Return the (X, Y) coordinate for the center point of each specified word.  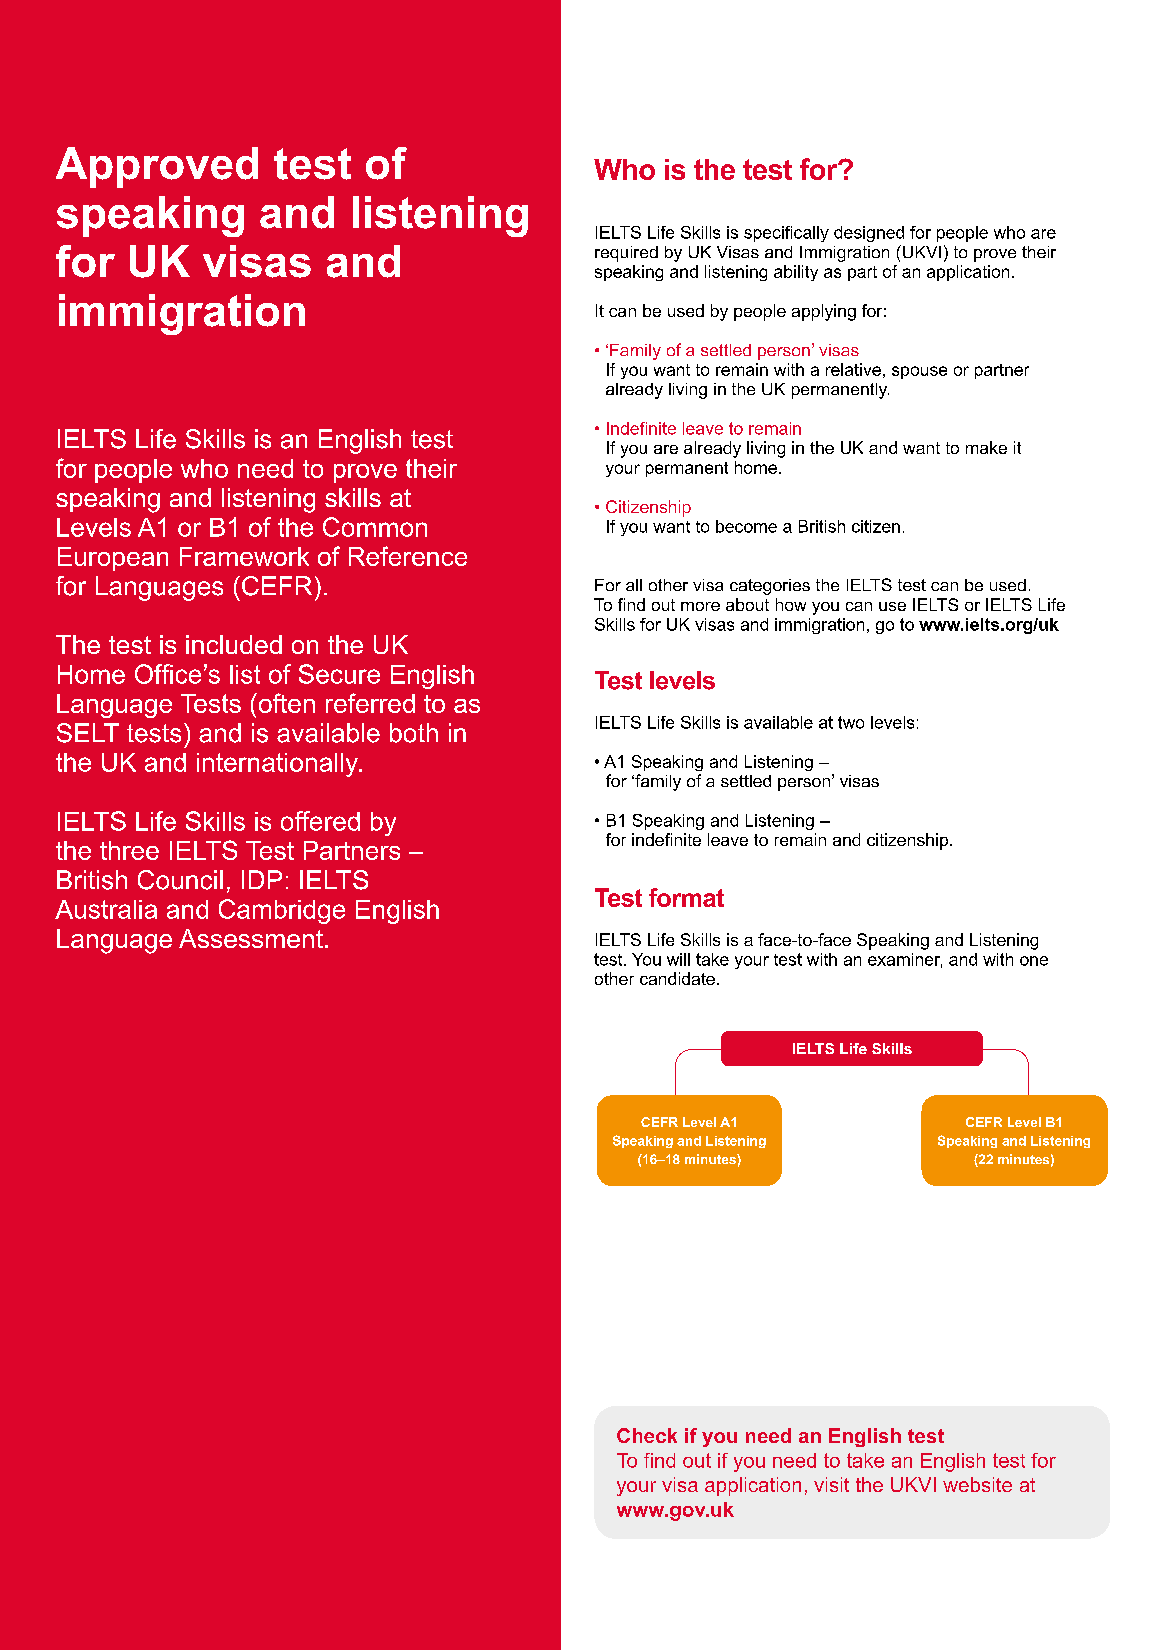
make (986, 447)
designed (869, 234)
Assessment (251, 938)
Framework (244, 556)
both (414, 733)
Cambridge (282, 911)
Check (647, 1435)
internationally (279, 765)
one (1034, 961)
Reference (408, 556)
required (626, 254)
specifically (786, 234)
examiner (905, 960)
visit (831, 1484)
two (851, 722)
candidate (677, 978)
